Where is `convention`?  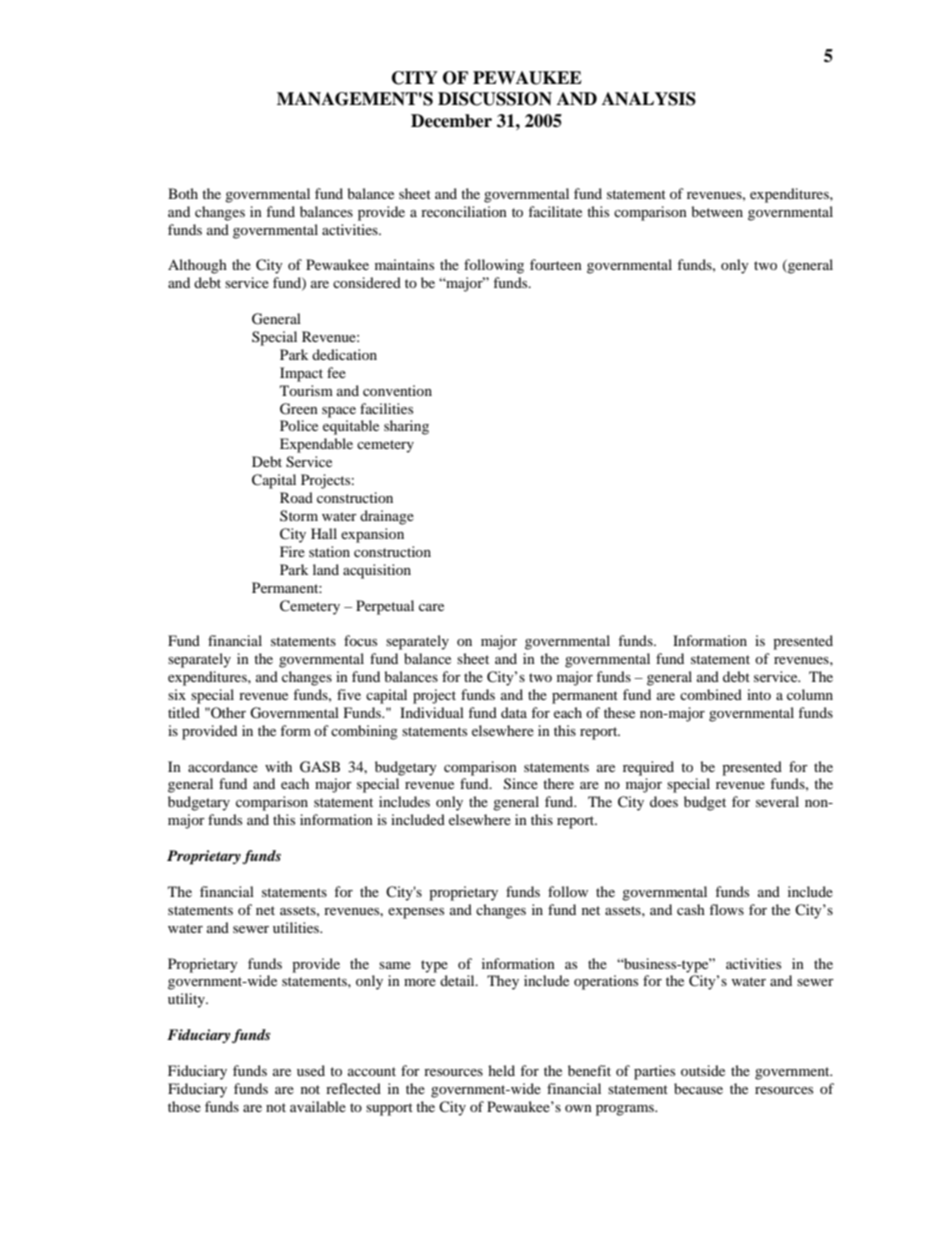
convention is located at coordinates (397, 390).
